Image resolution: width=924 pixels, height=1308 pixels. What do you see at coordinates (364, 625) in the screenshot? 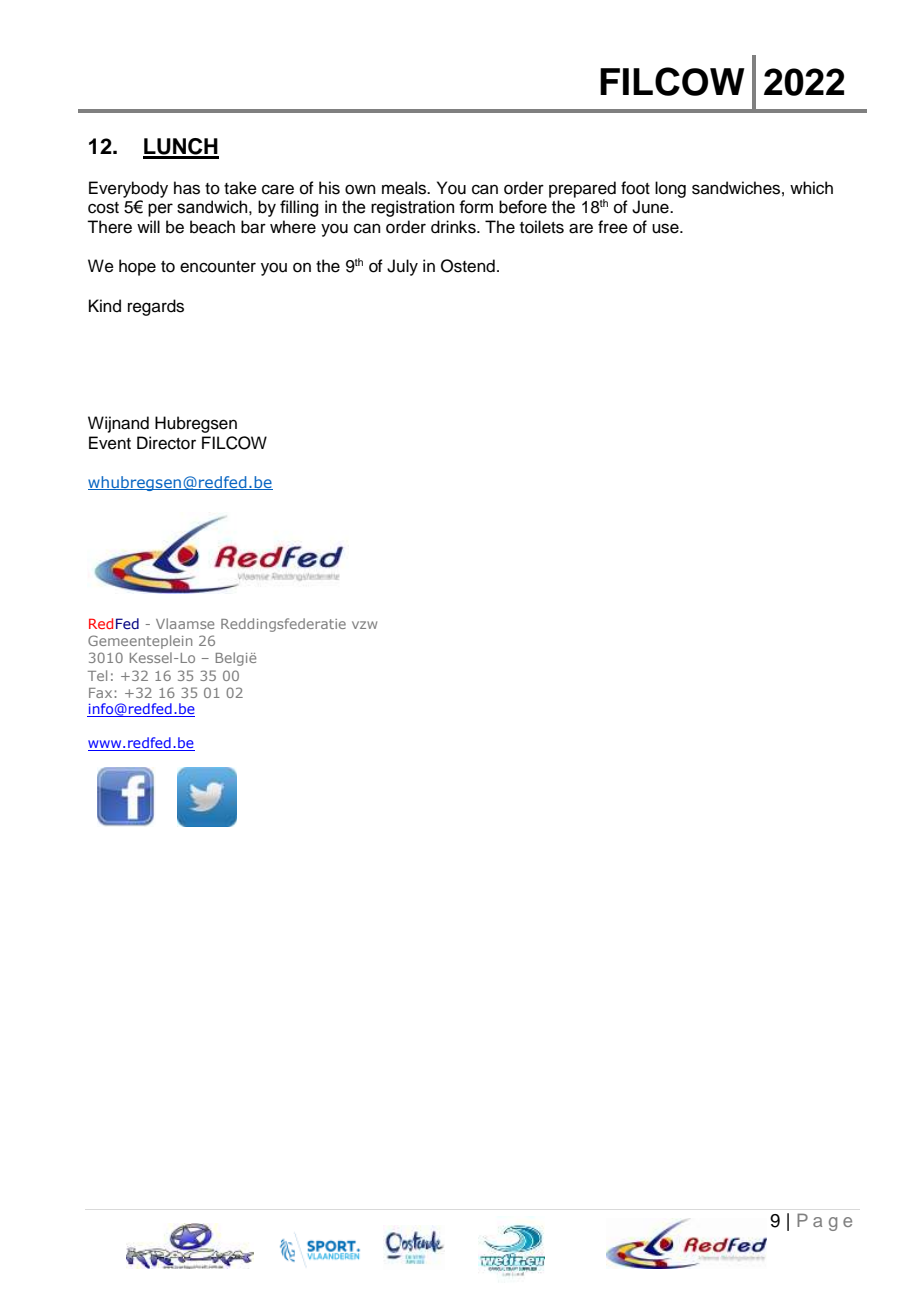
I see `vzw` at bounding box center [364, 625].
